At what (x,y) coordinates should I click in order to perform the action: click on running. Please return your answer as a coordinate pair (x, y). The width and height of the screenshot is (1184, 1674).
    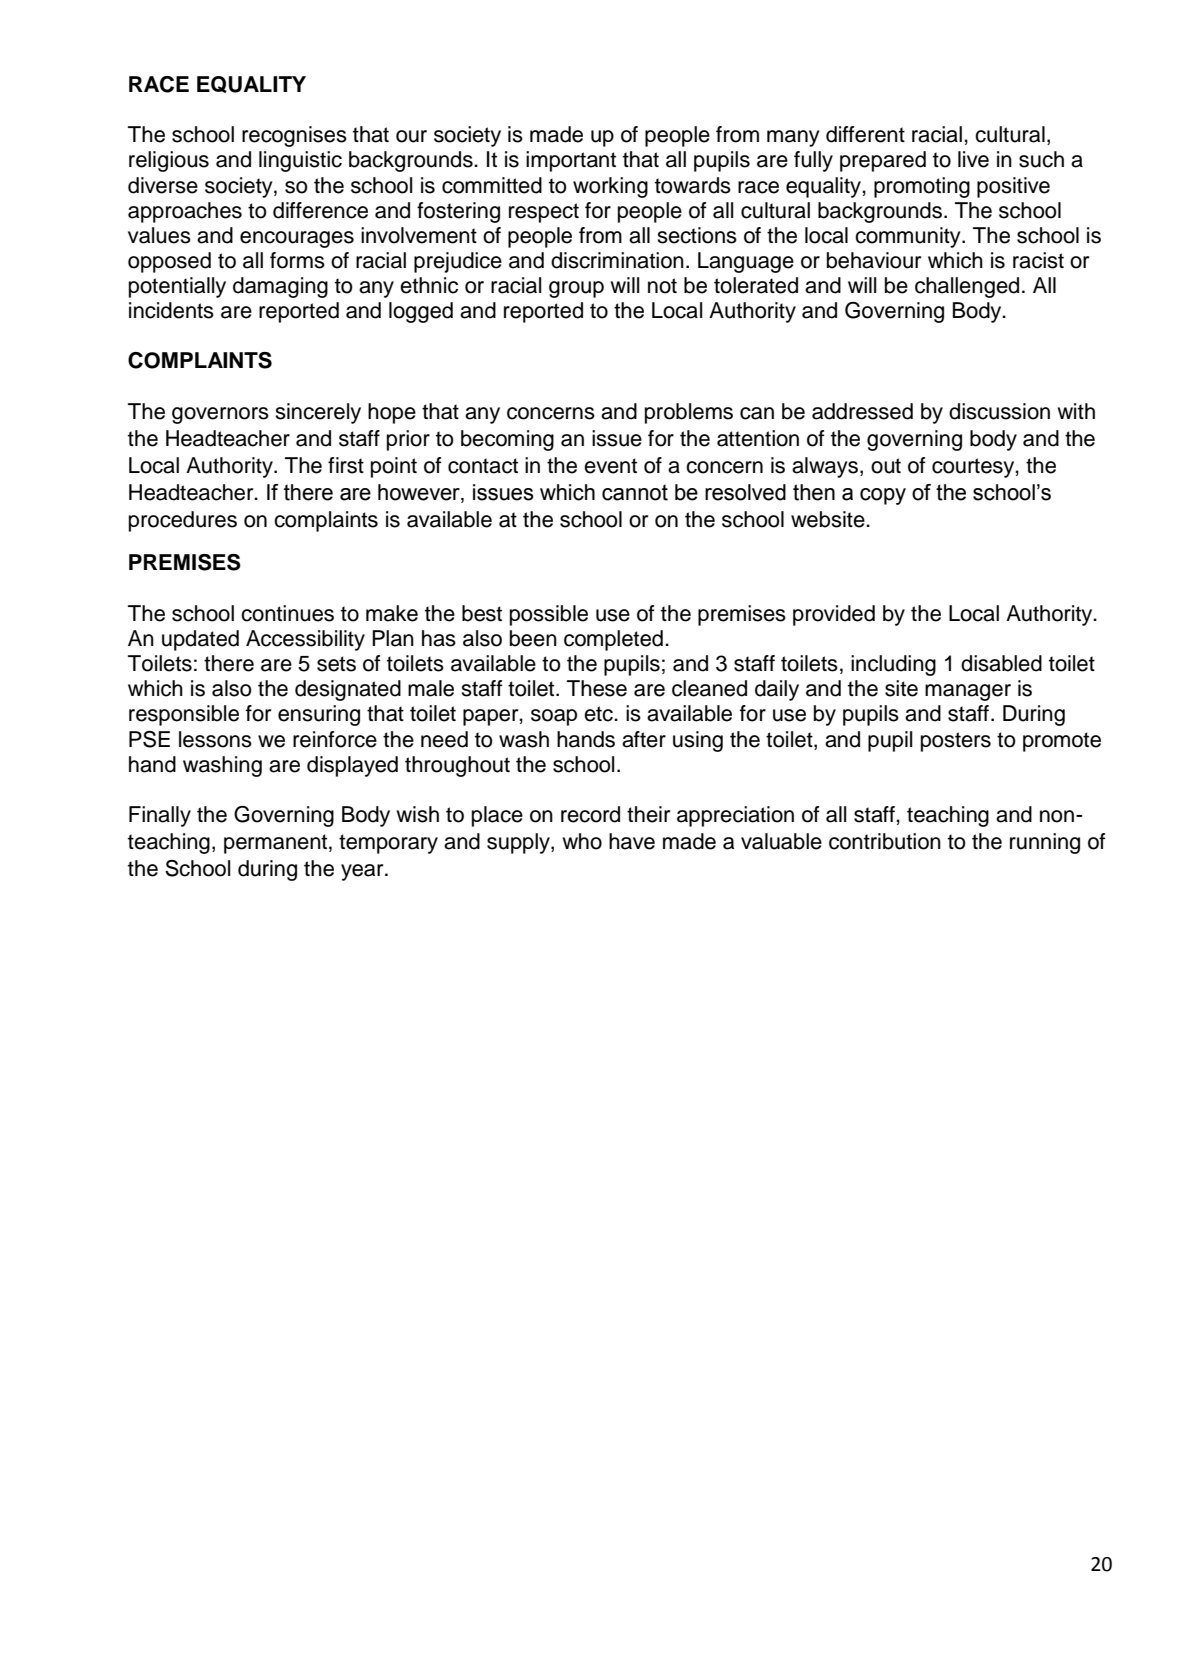
    Looking at the image, I should click on (1045, 843).
